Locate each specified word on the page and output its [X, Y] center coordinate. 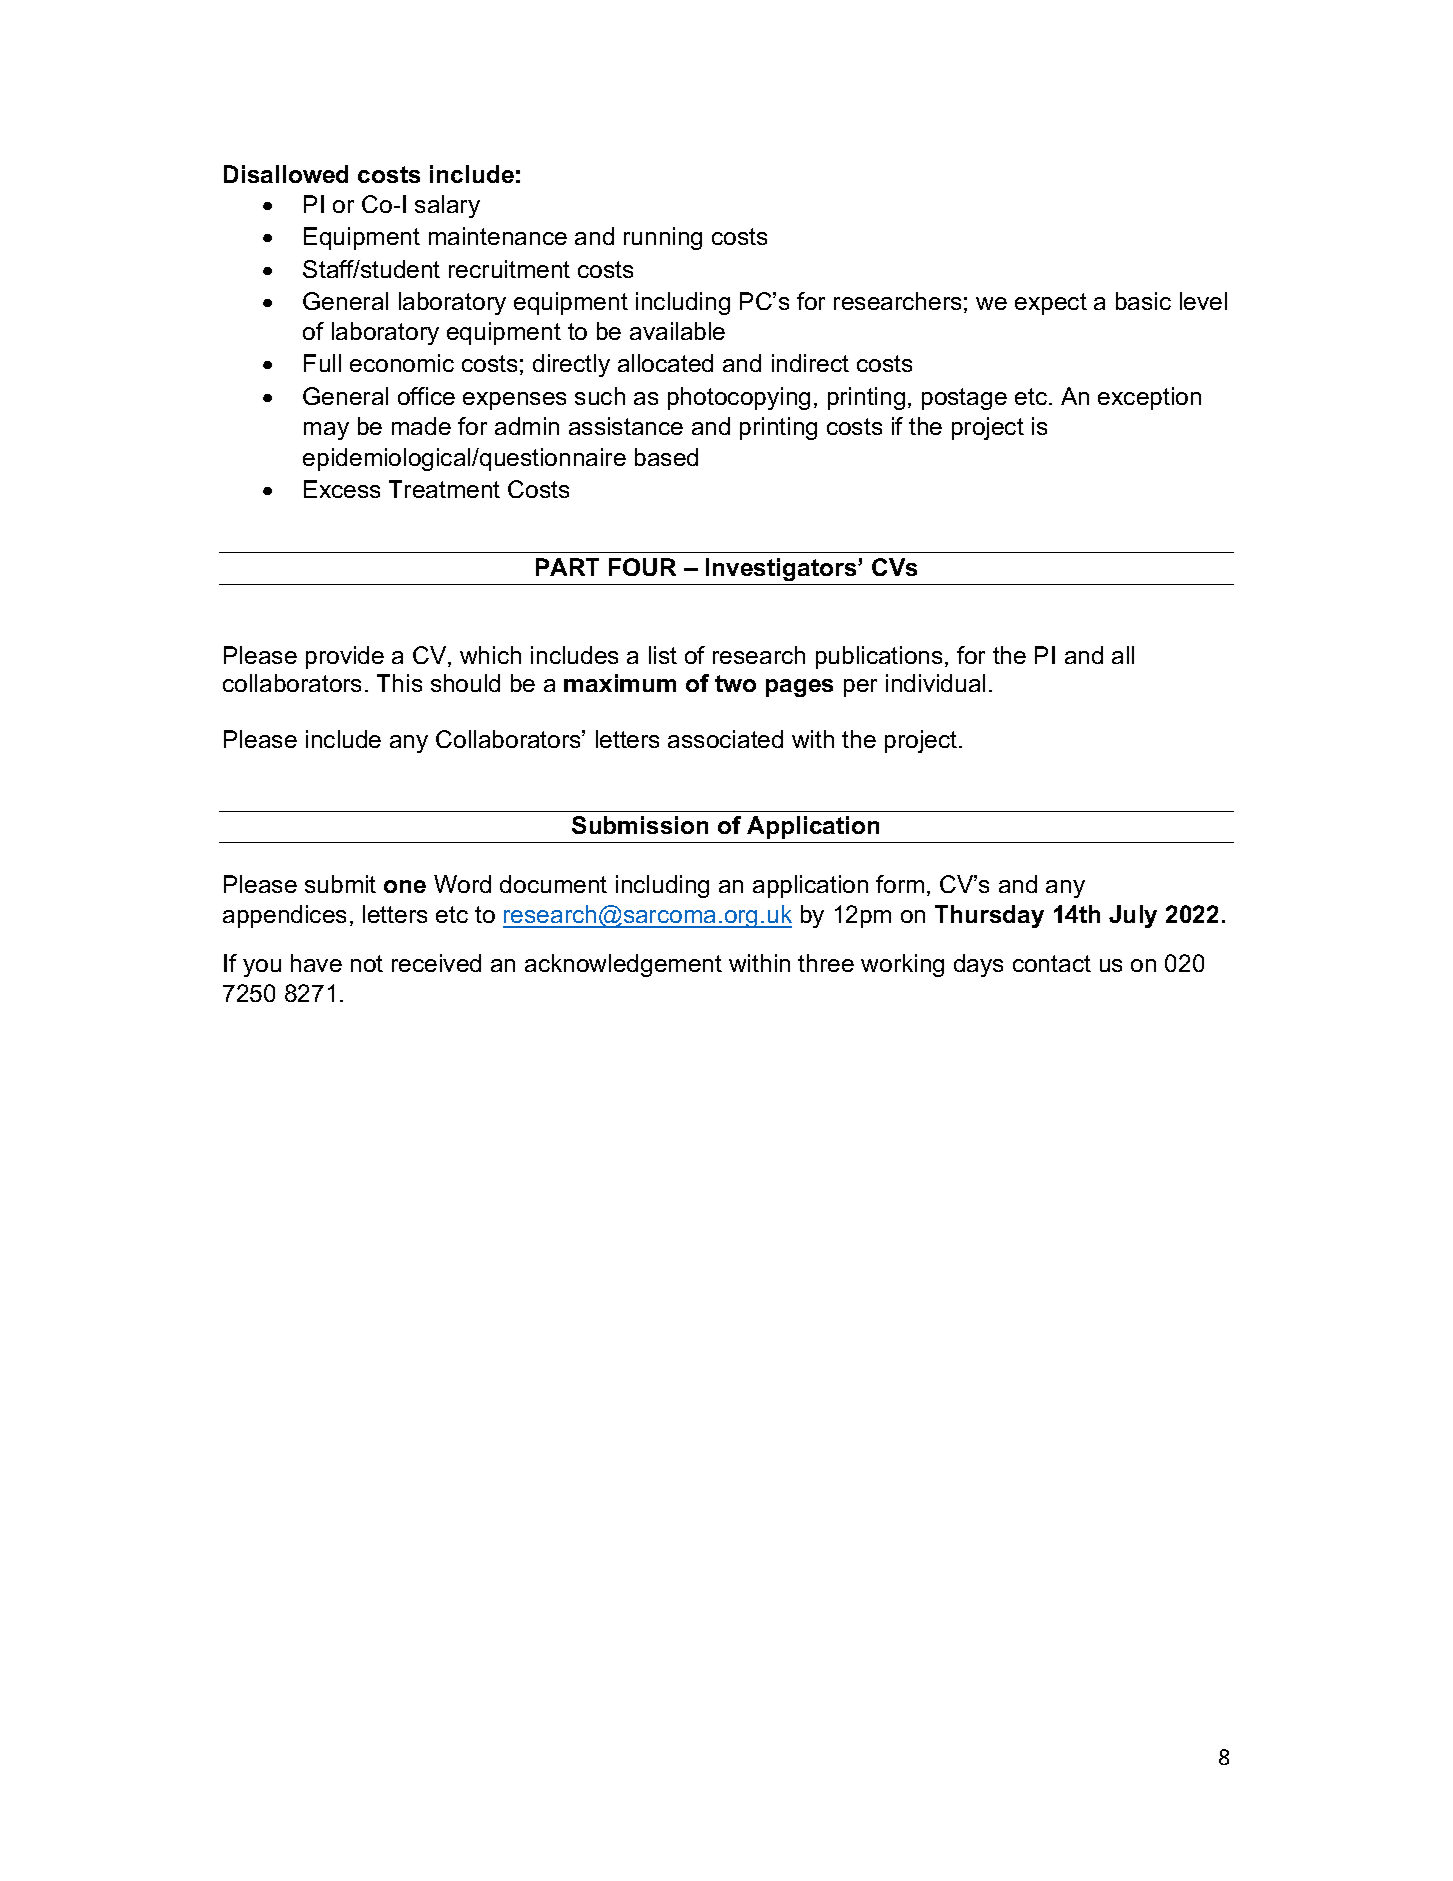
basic [1143, 301]
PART [567, 567]
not [367, 963]
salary [447, 206]
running [663, 238]
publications [879, 657]
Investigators [782, 569]
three [826, 963]
